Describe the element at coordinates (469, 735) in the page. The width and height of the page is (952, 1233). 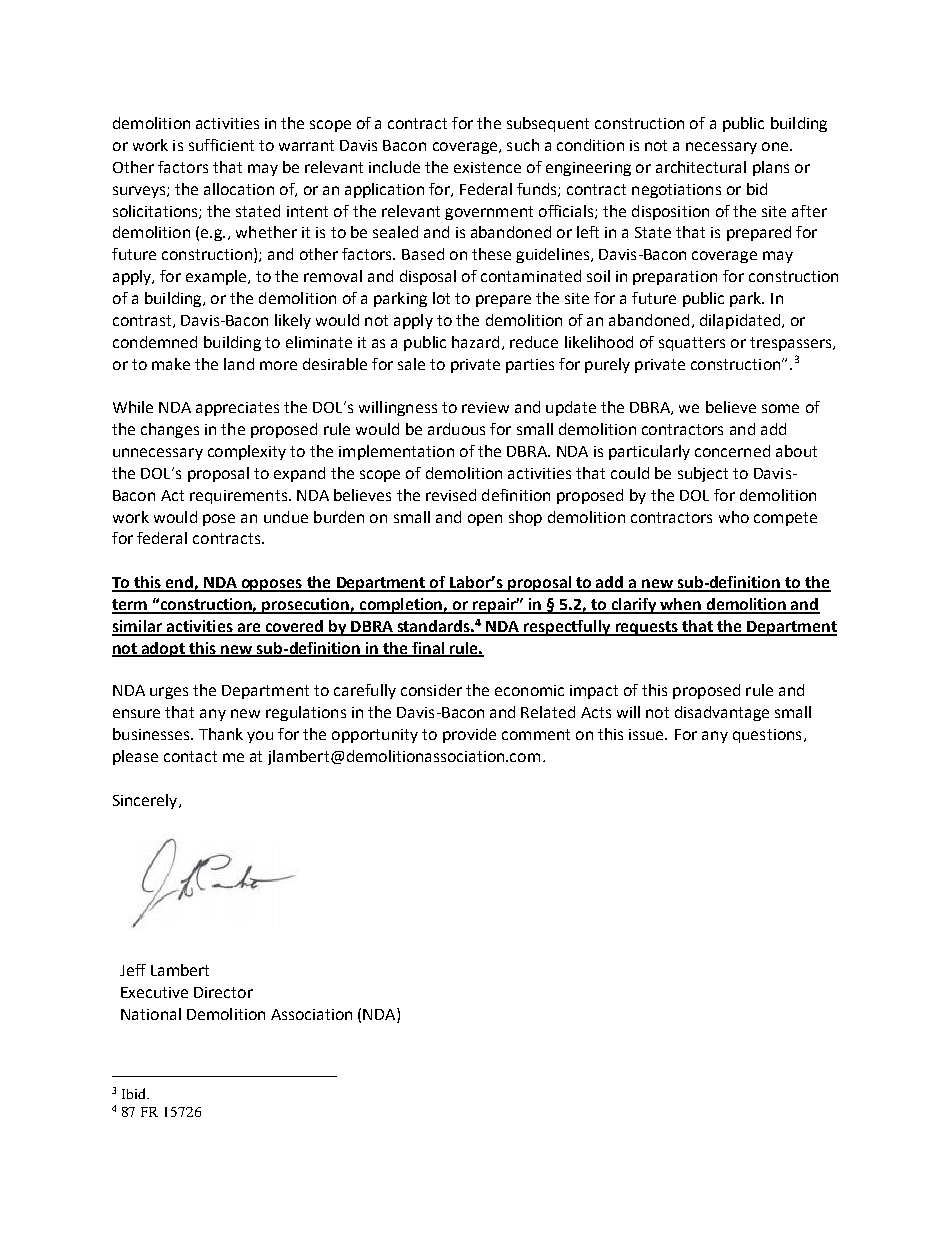
I see `provide` at that location.
